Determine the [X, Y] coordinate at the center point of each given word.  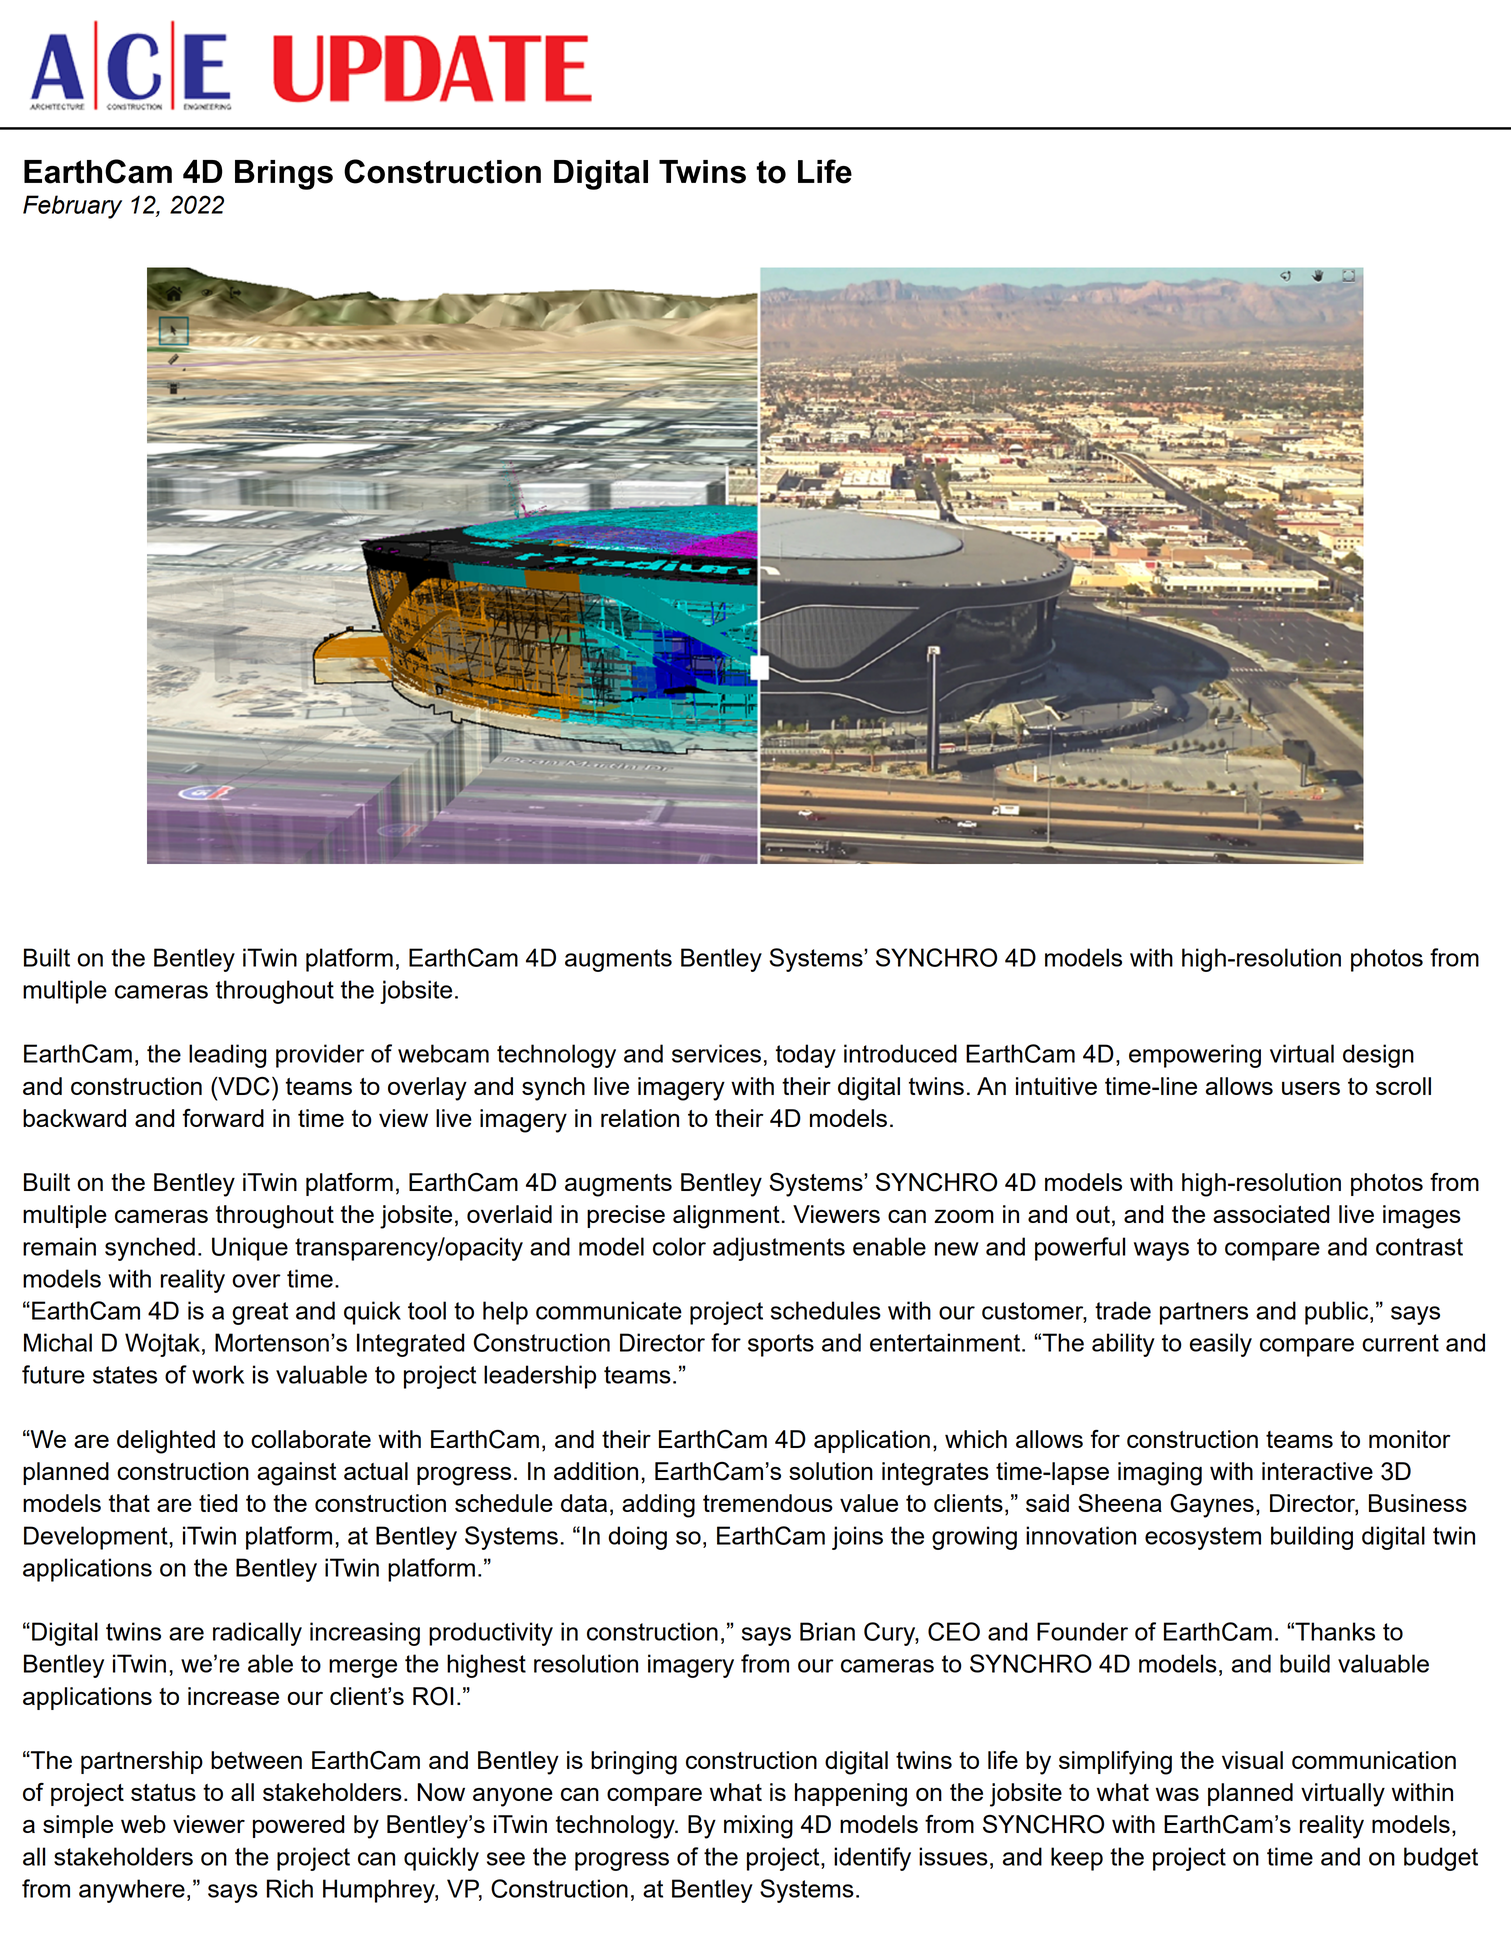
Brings [284, 175]
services [716, 1053]
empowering [1195, 1056]
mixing [758, 1827]
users [1311, 1088]
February [72, 207]
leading [227, 1056]
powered [298, 1826]
